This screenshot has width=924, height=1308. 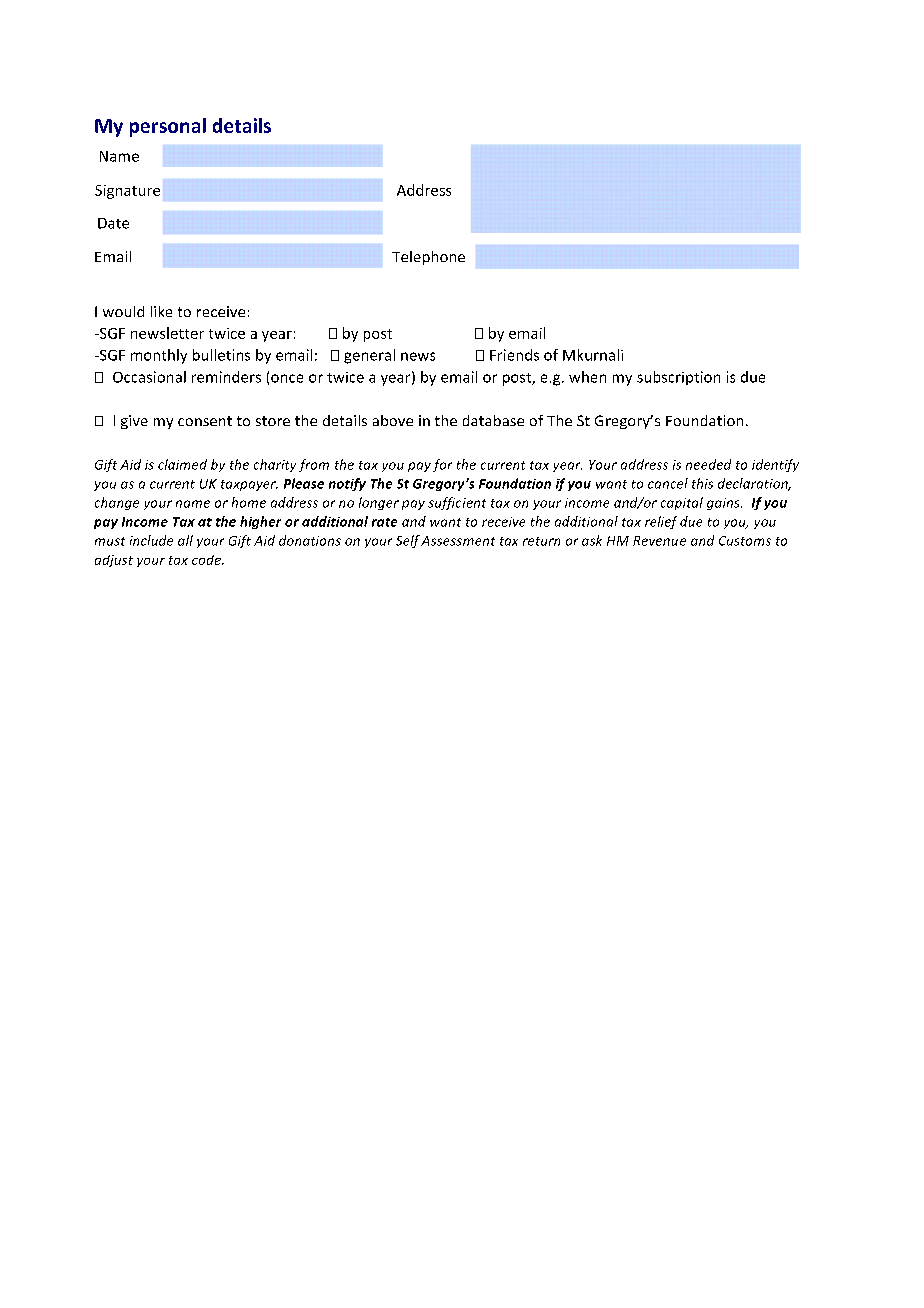 What do you see at coordinates (168, 127) in the screenshot?
I see `personal` at bounding box center [168, 127].
